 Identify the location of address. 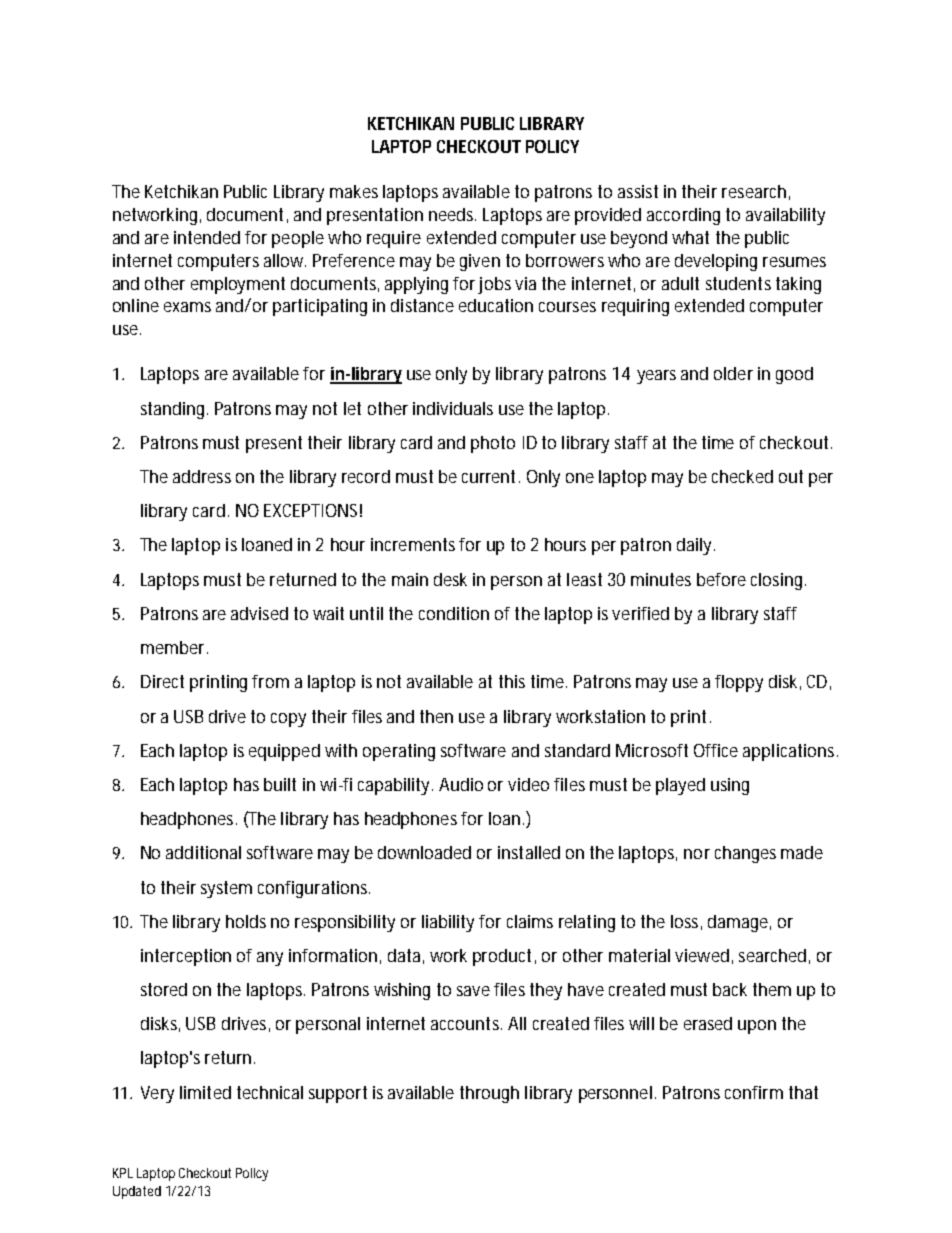
(202, 476).
